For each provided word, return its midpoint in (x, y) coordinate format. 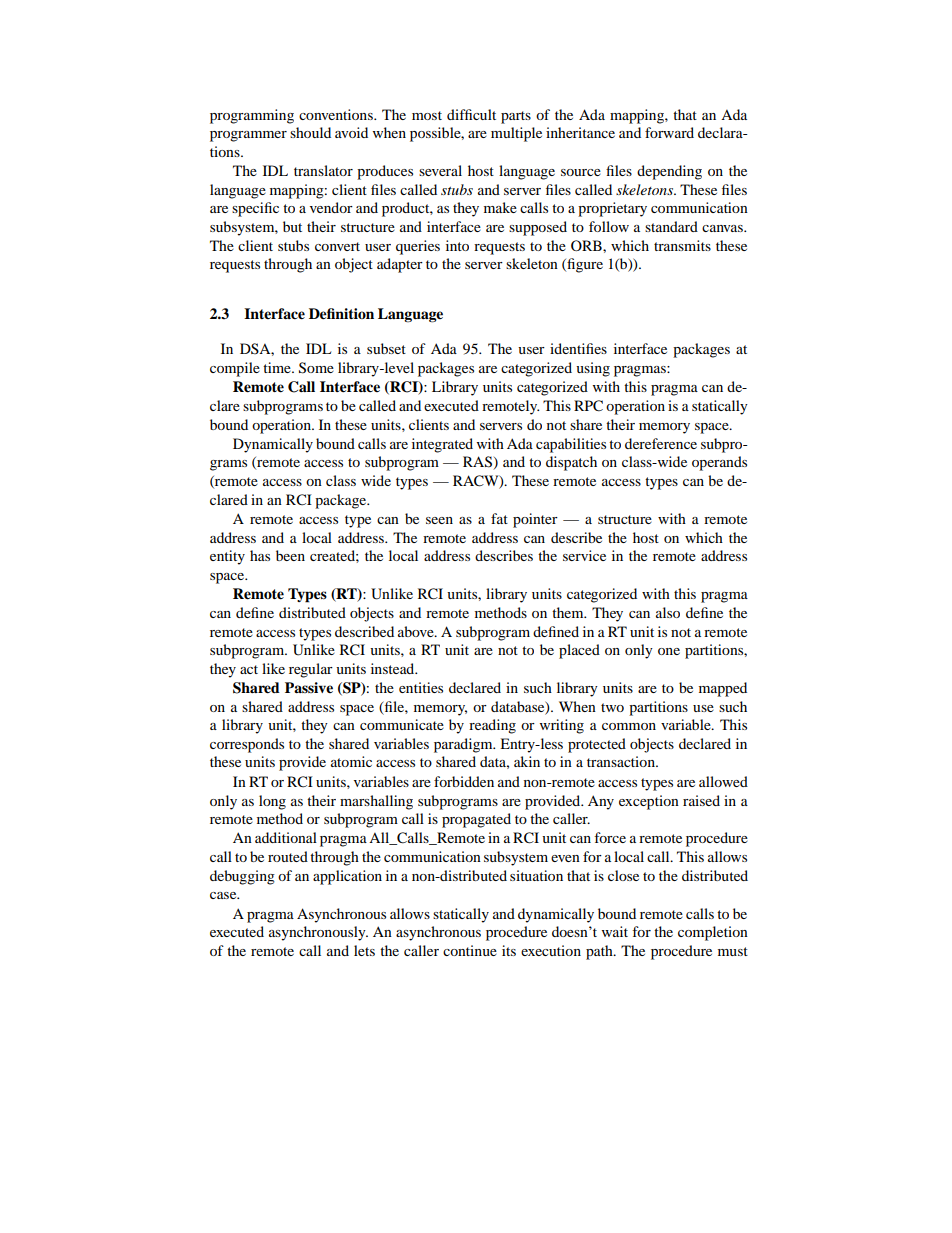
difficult (471, 114)
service (584, 555)
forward (669, 132)
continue (470, 950)
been (290, 555)
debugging (242, 877)
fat (499, 518)
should (310, 132)
